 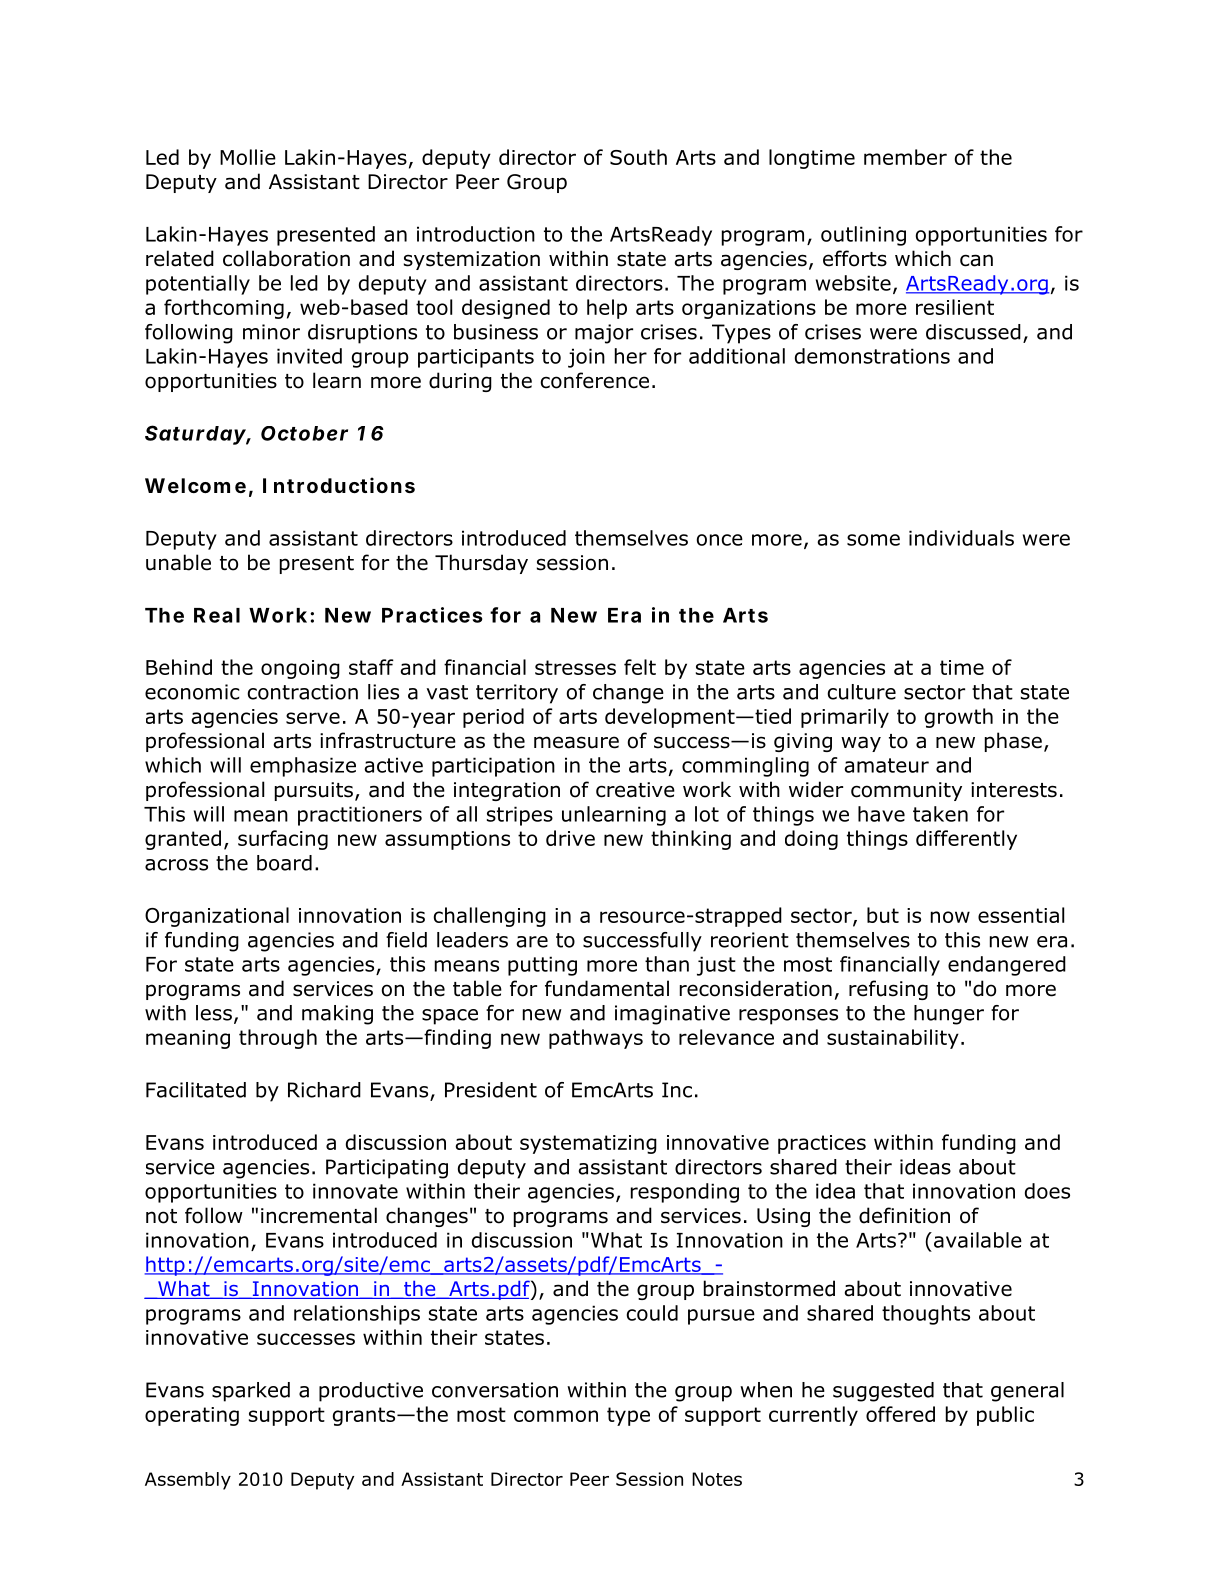 I want to click on individuals, so click(x=961, y=538).
